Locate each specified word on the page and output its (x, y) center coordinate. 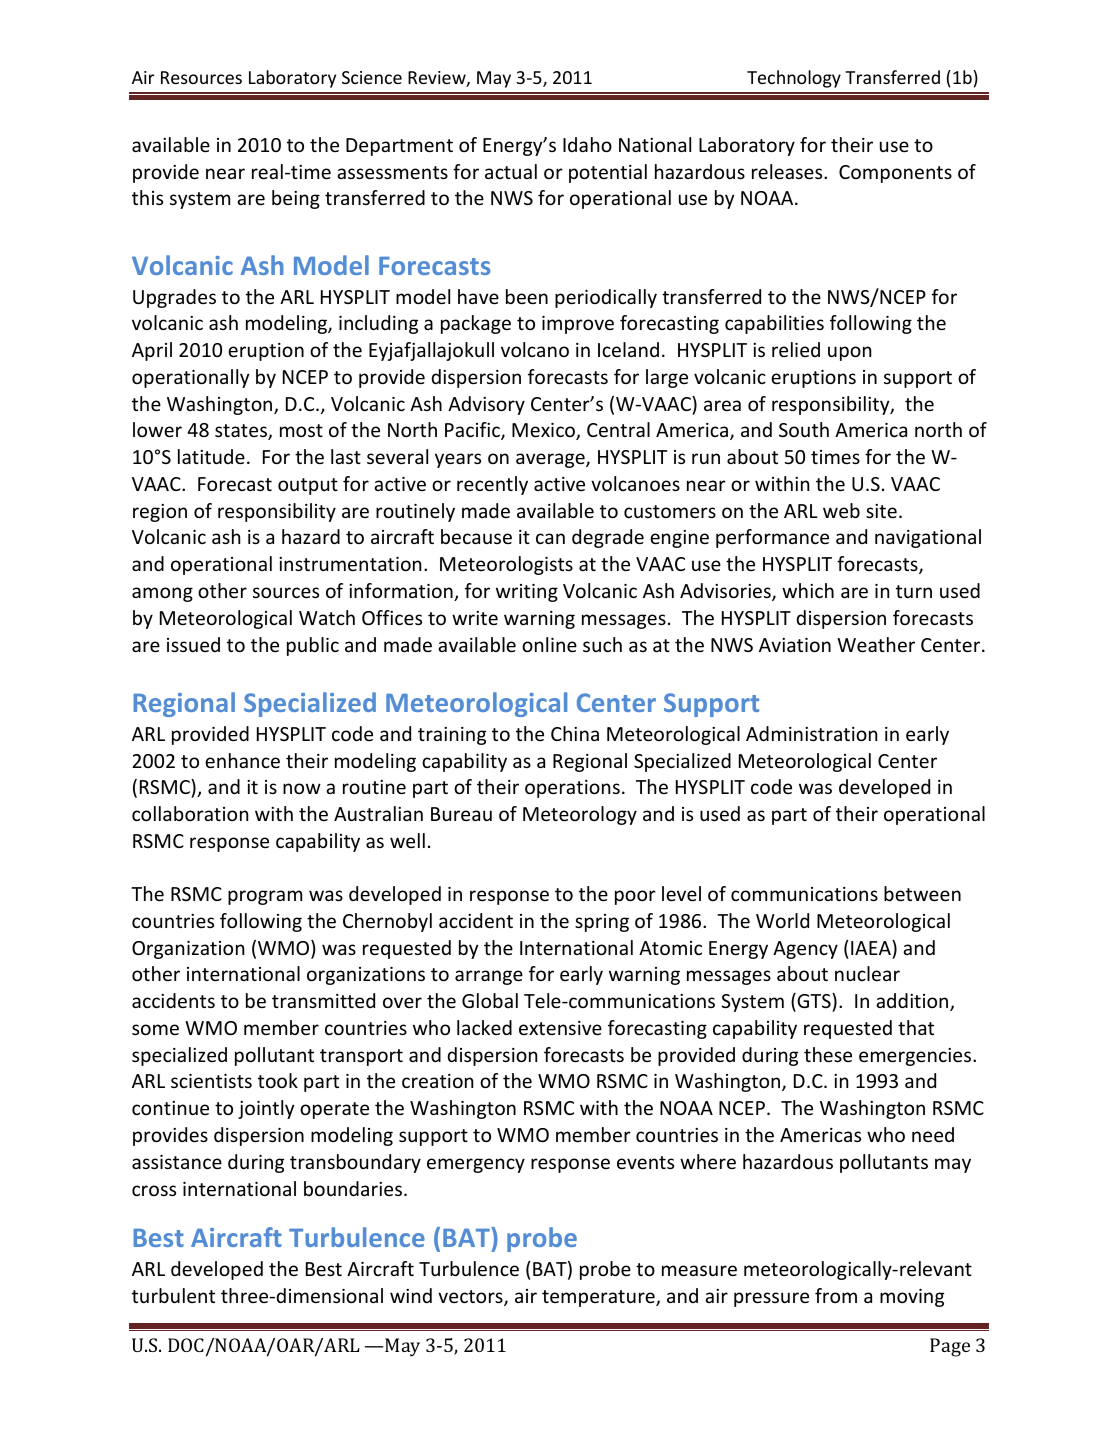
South (804, 429)
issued (193, 644)
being (296, 199)
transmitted (323, 1000)
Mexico (544, 431)
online (549, 644)
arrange (489, 977)
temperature (599, 1298)
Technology (794, 79)
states (242, 432)
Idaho (587, 144)
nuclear (867, 973)
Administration (811, 733)
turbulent (173, 1295)
